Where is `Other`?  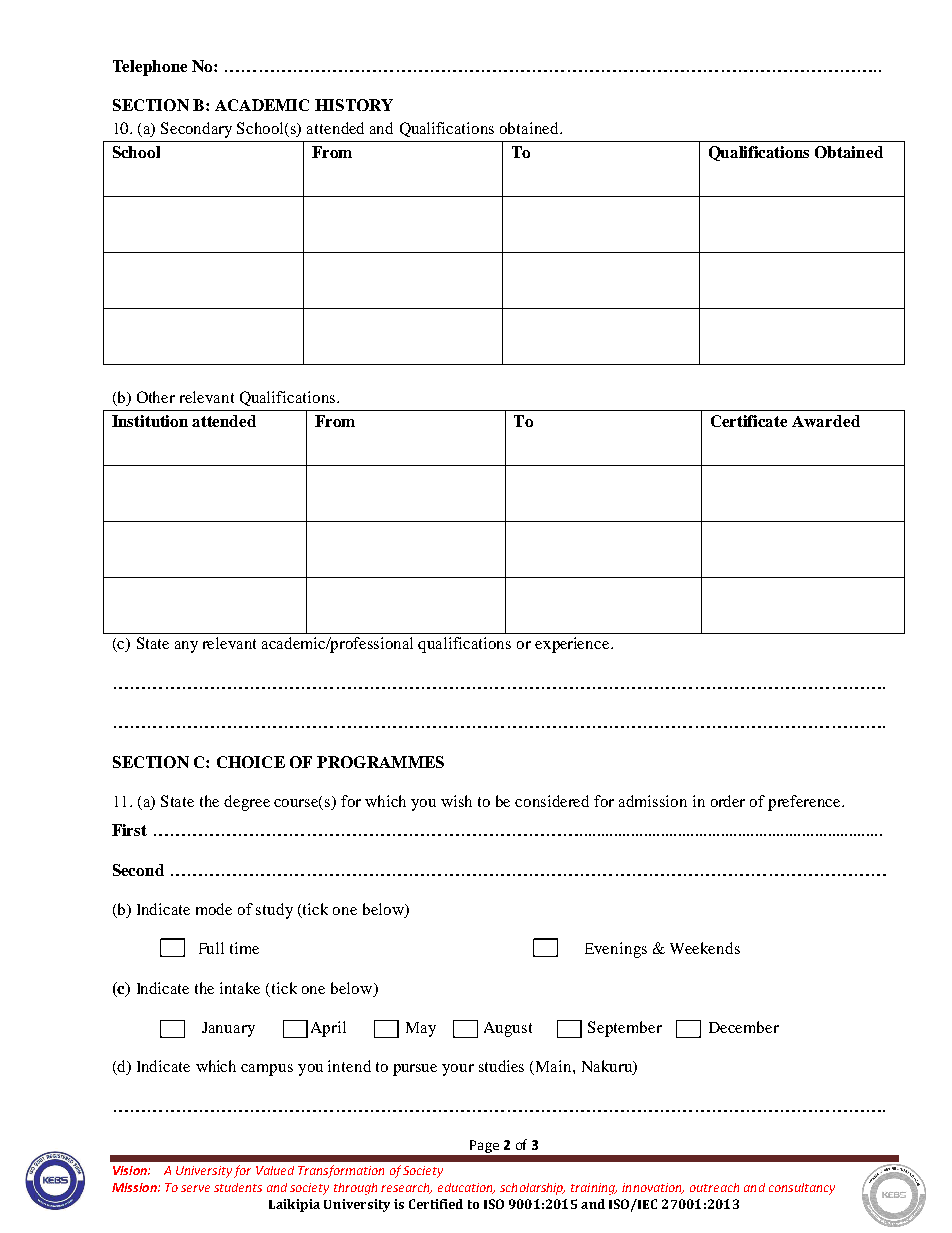
Other is located at coordinates (156, 397).
